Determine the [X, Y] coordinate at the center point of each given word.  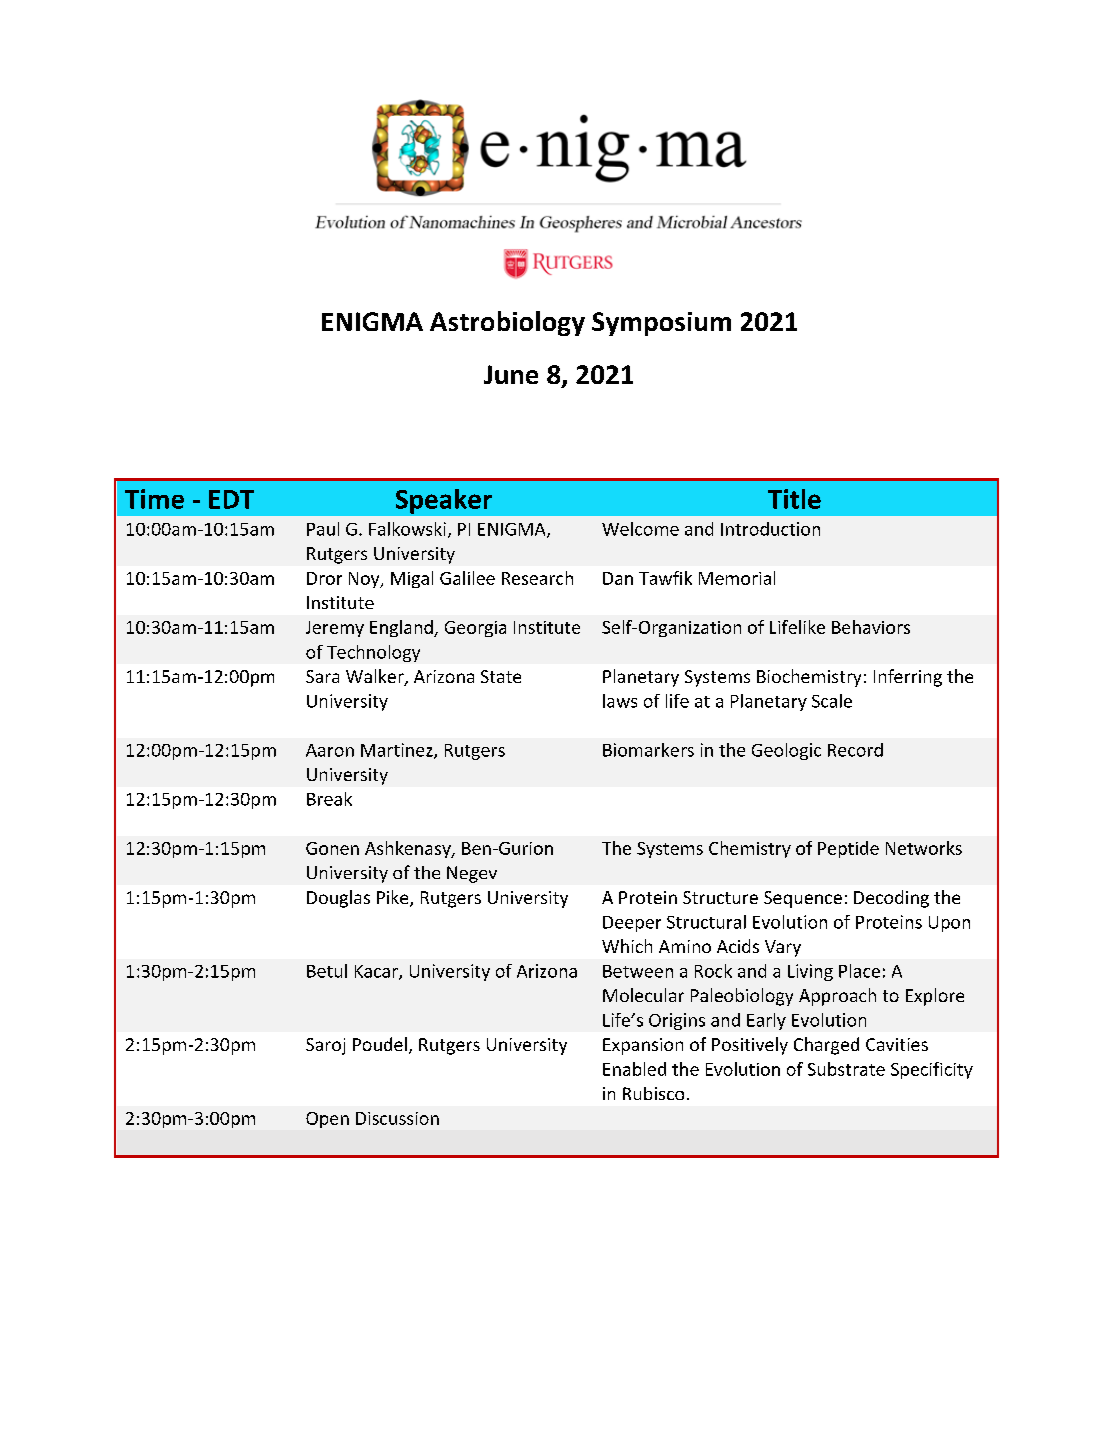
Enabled [634, 1069]
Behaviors [871, 627]
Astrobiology [507, 323]
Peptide [848, 849]
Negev [472, 874]
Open [327, 1120]
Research [537, 578]
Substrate [846, 1069]
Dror [324, 578]
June [511, 374]
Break [329, 799]
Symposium [661, 324]
